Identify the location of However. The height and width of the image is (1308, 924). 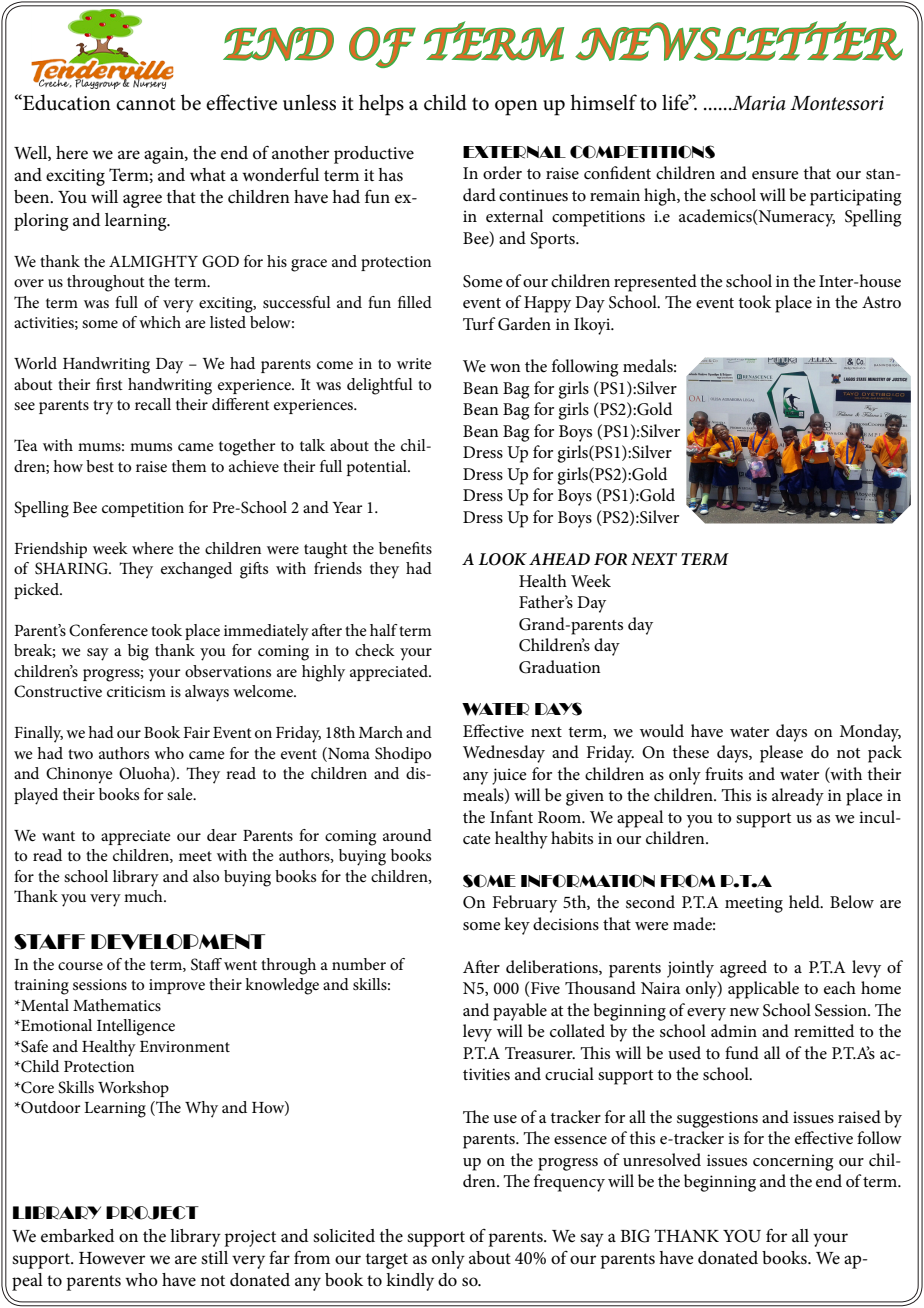
(112, 1258).
